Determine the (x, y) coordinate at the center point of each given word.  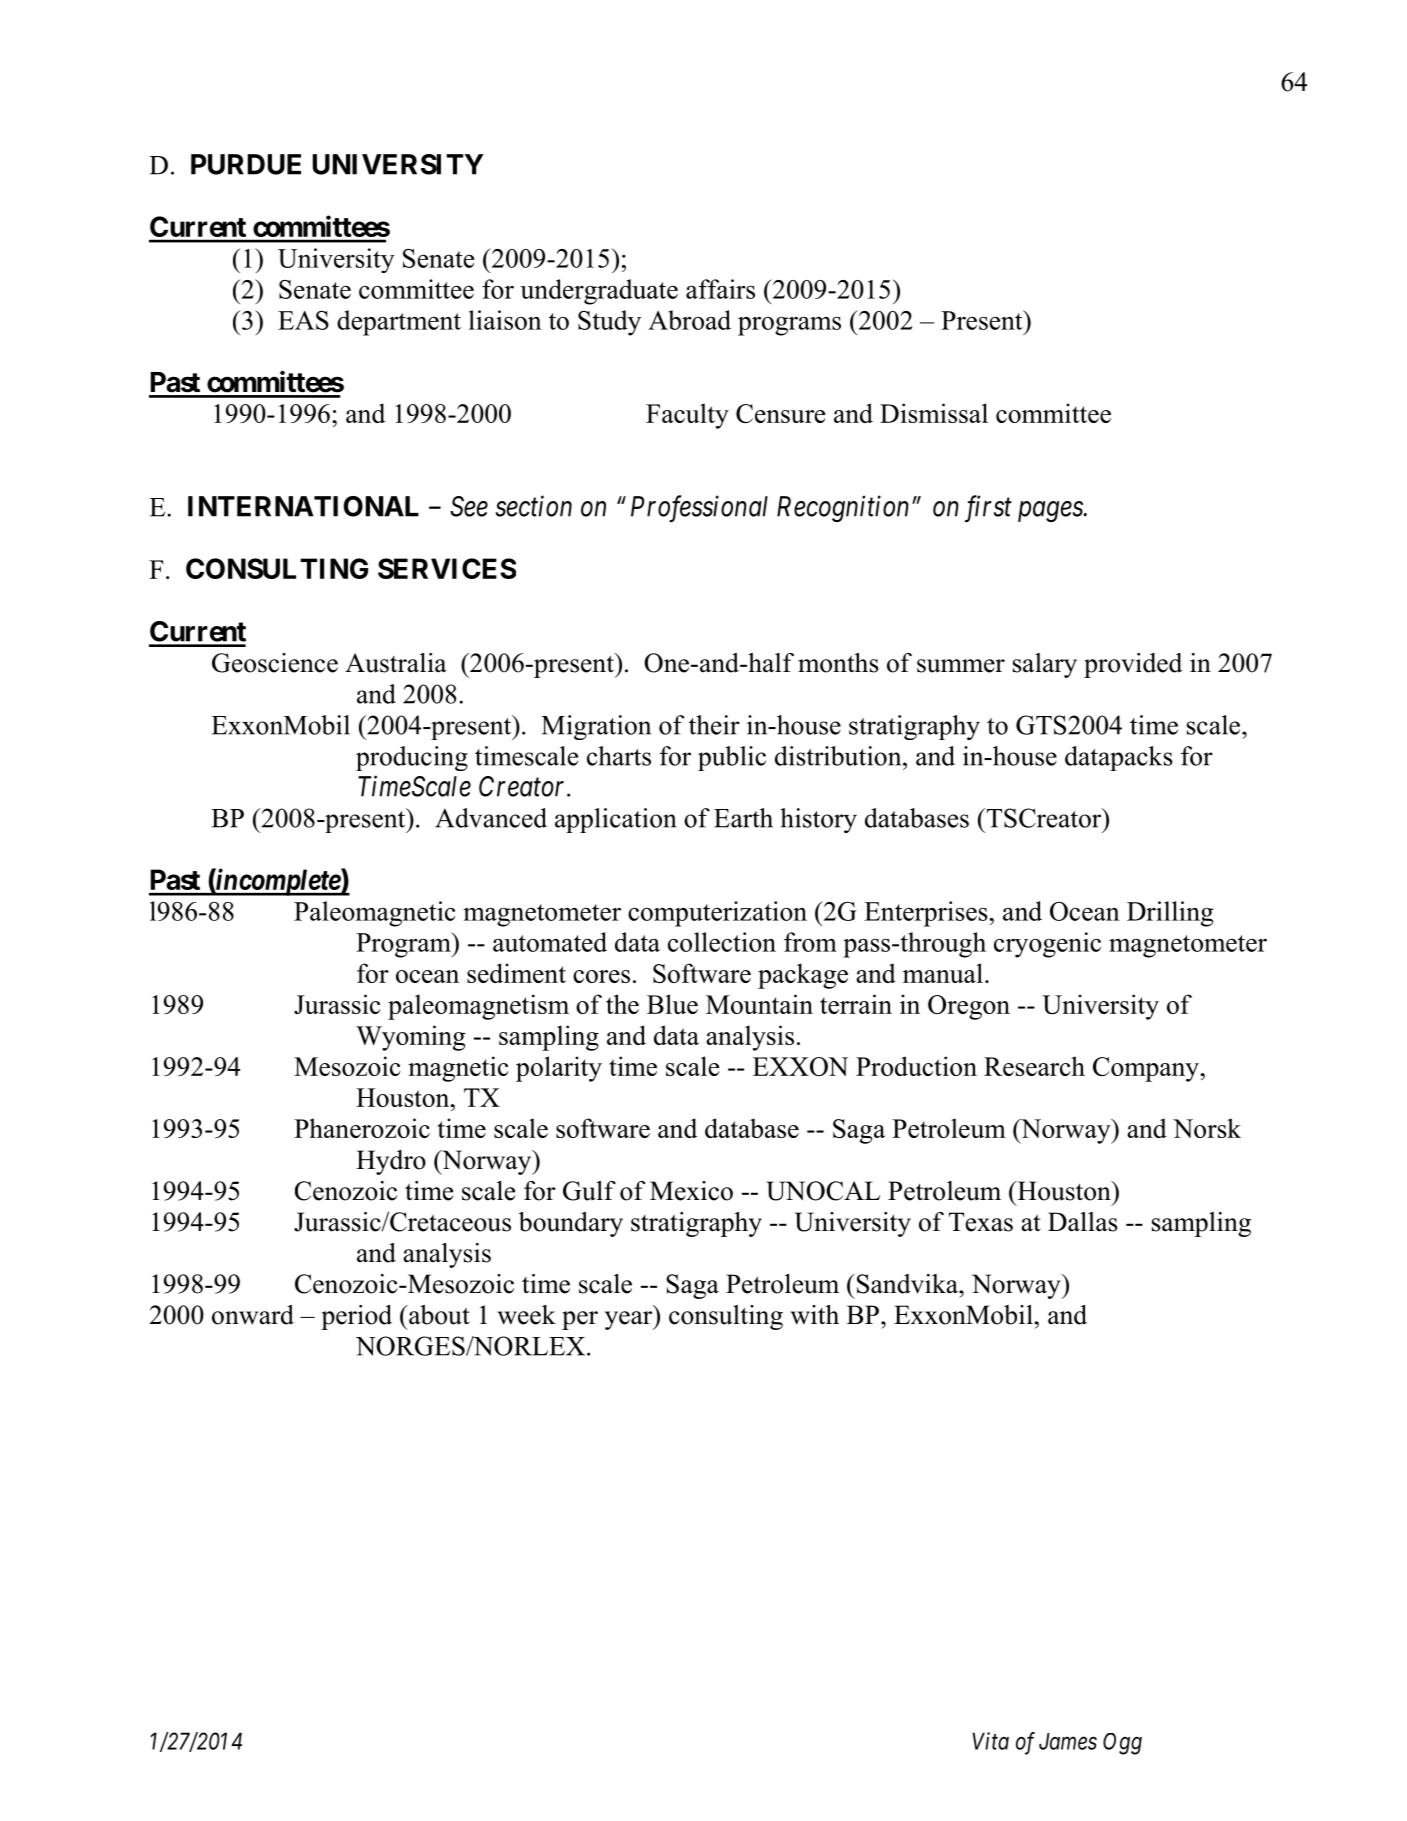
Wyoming (411, 1038)
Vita (990, 1741)
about (438, 1315)
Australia (396, 663)
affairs (720, 289)
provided (1133, 665)
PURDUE (246, 164)
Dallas (1083, 1222)
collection (722, 942)
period (356, 1317)
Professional (699, 509)
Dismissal (934, 413)
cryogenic (1047, 945)
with (814, 1315)
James (1068, 1741)
